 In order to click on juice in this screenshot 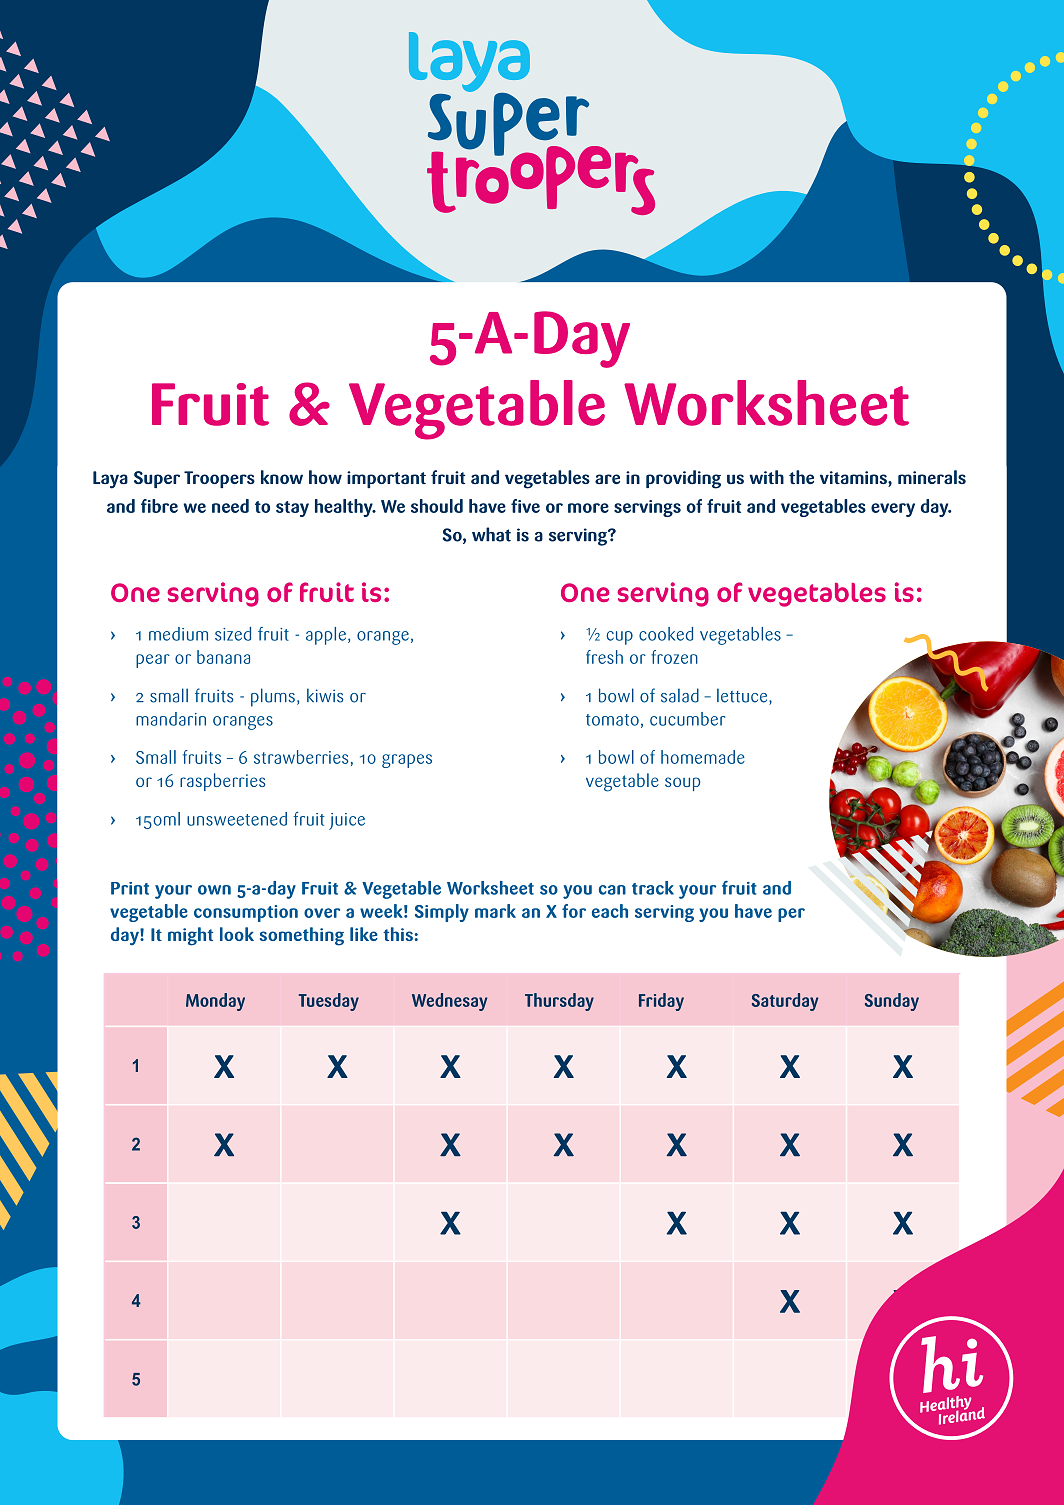, I will do `click(347, 821)`.
